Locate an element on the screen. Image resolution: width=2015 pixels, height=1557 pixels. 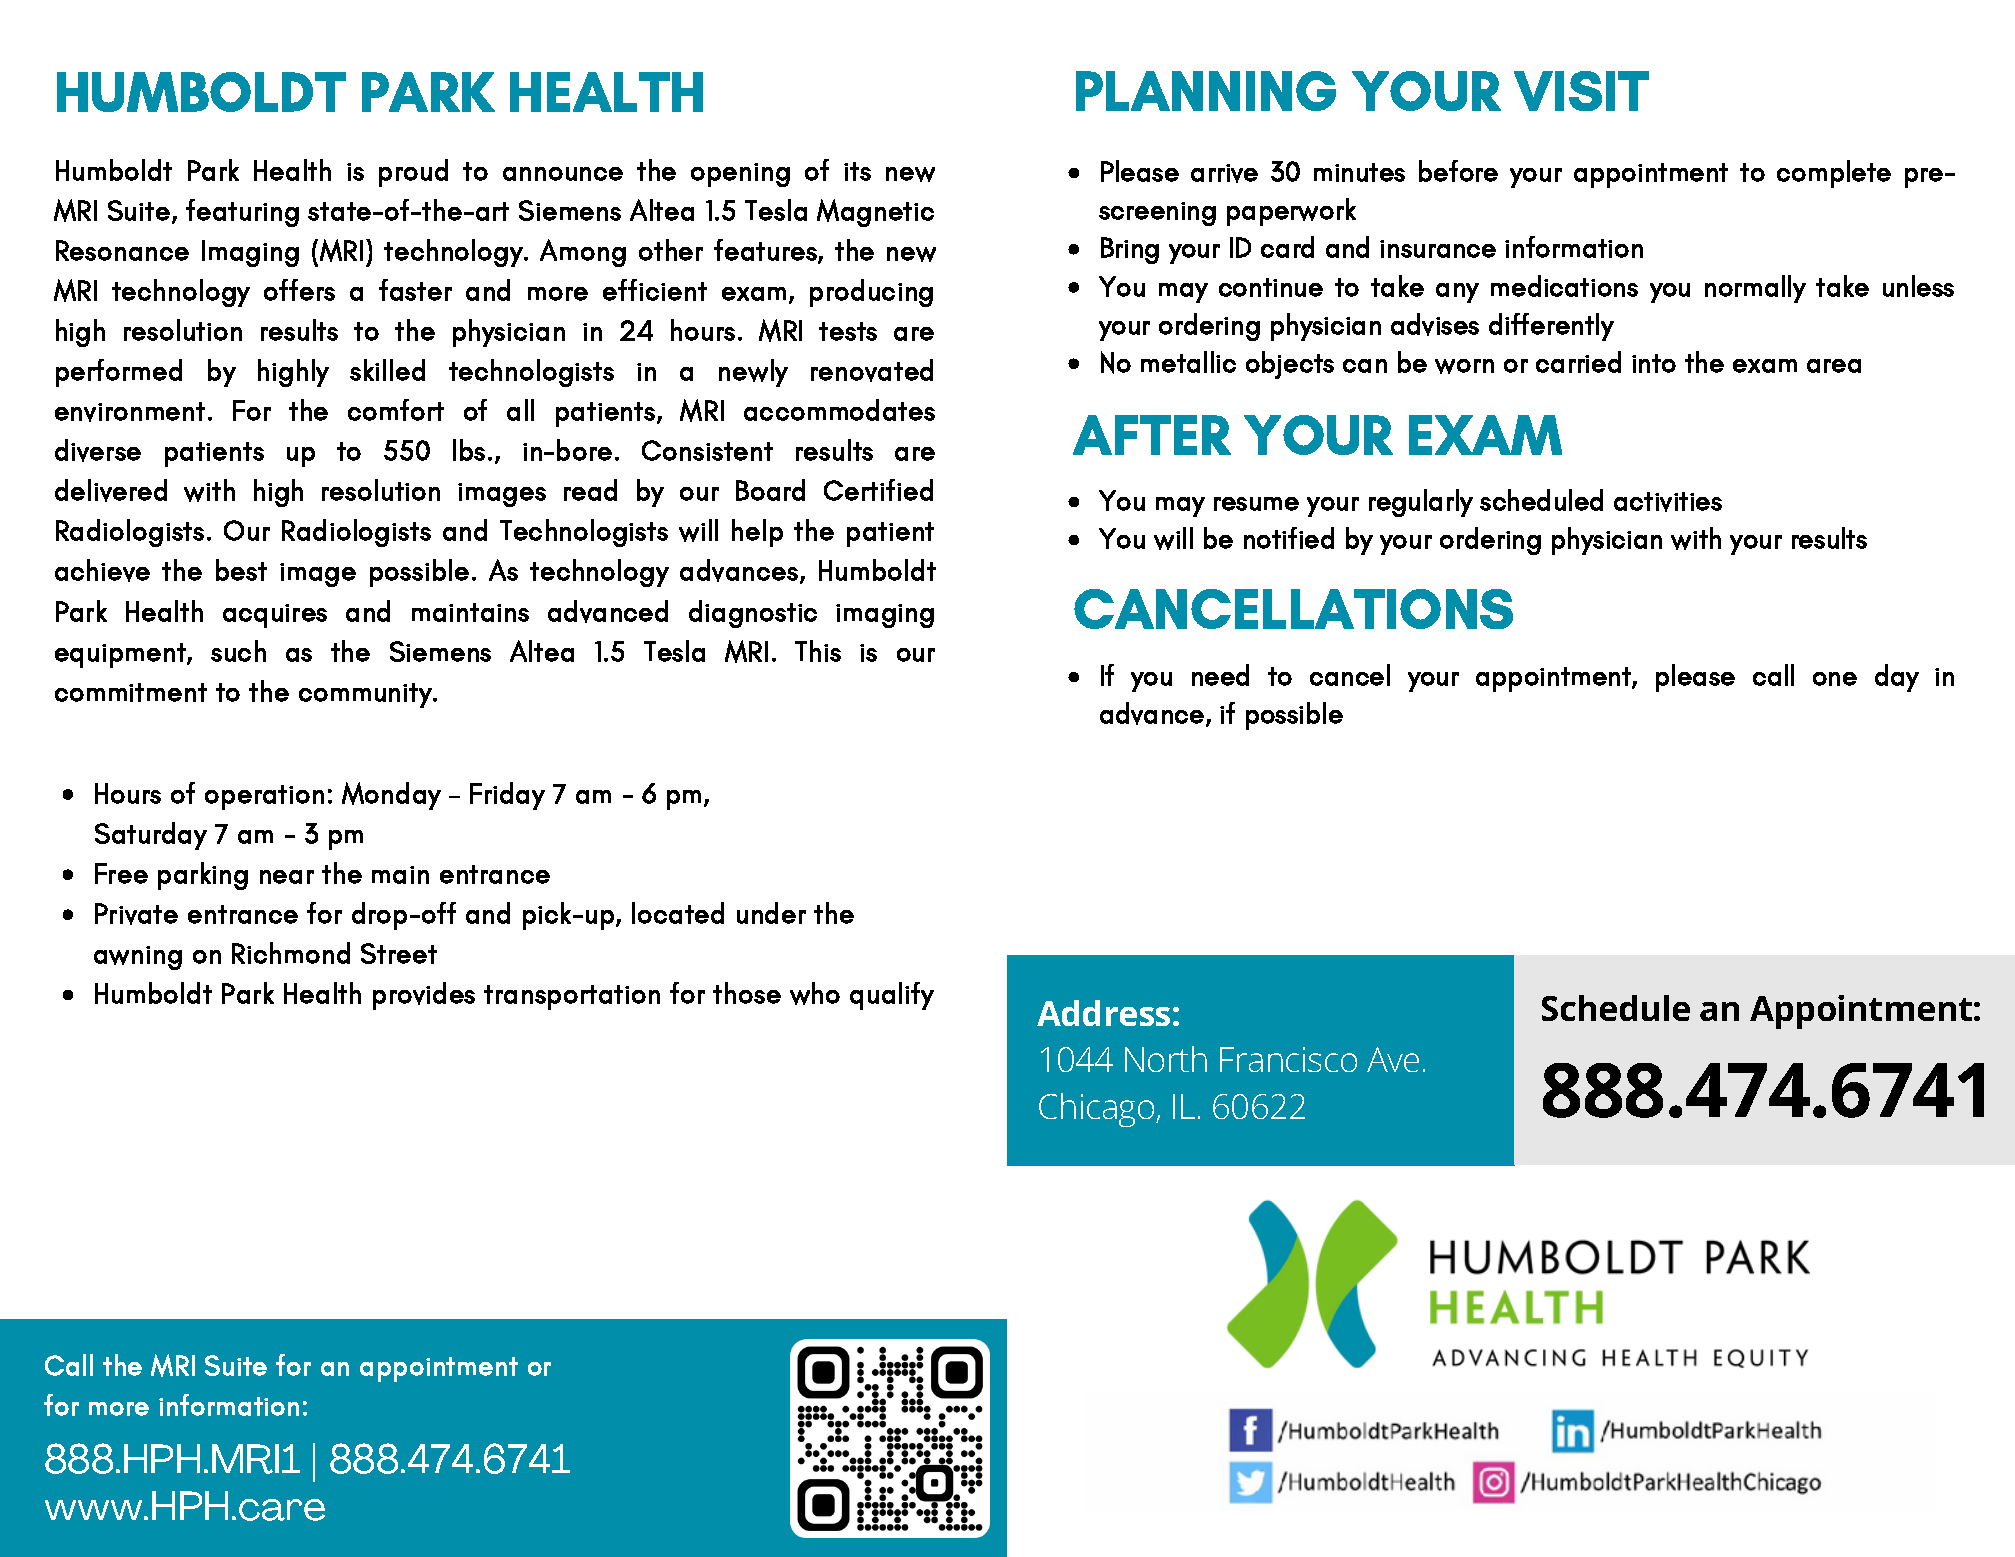
provides is located at coordinates (424, 996).
